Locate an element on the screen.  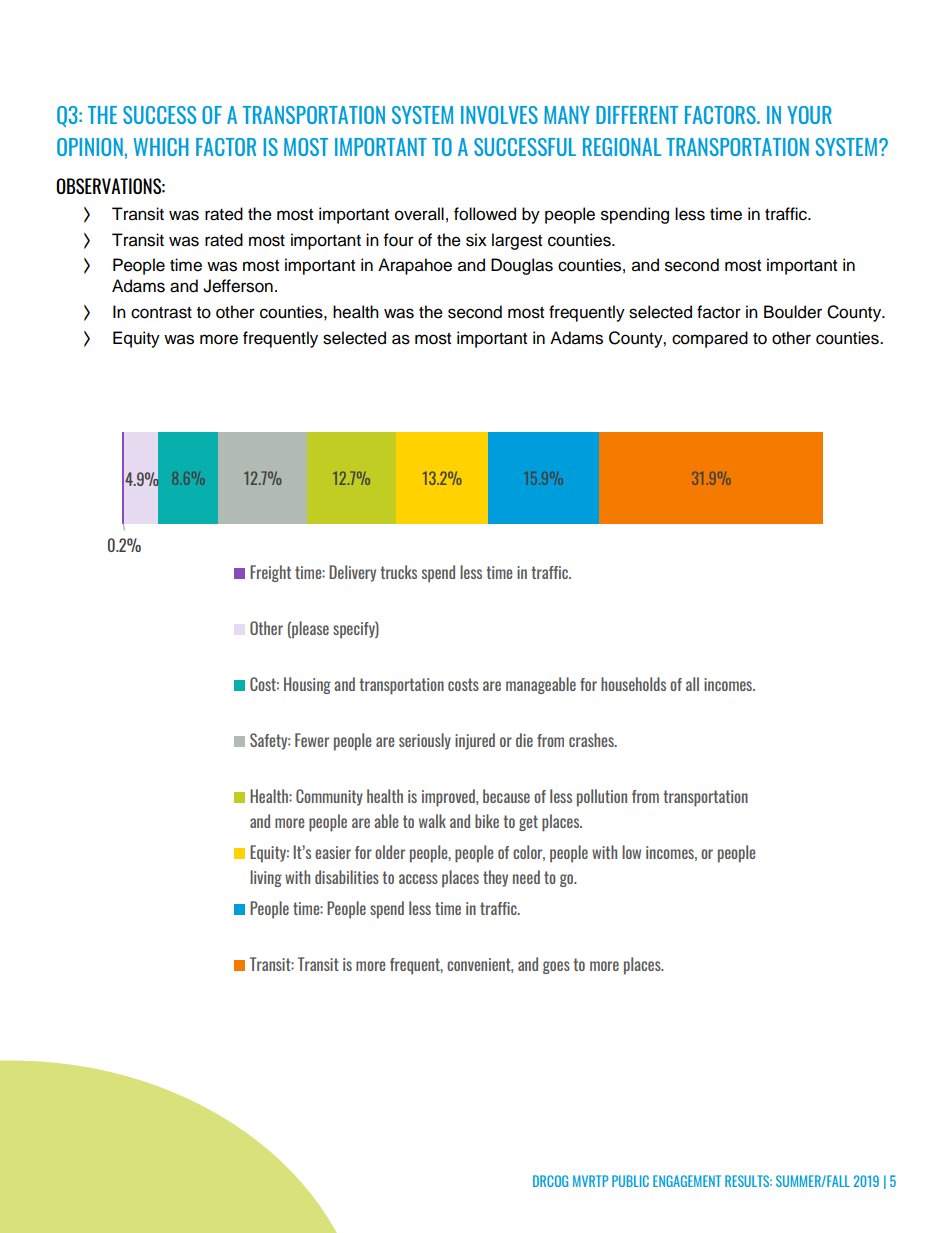
Delivery is located at coordinates (352, 573).
